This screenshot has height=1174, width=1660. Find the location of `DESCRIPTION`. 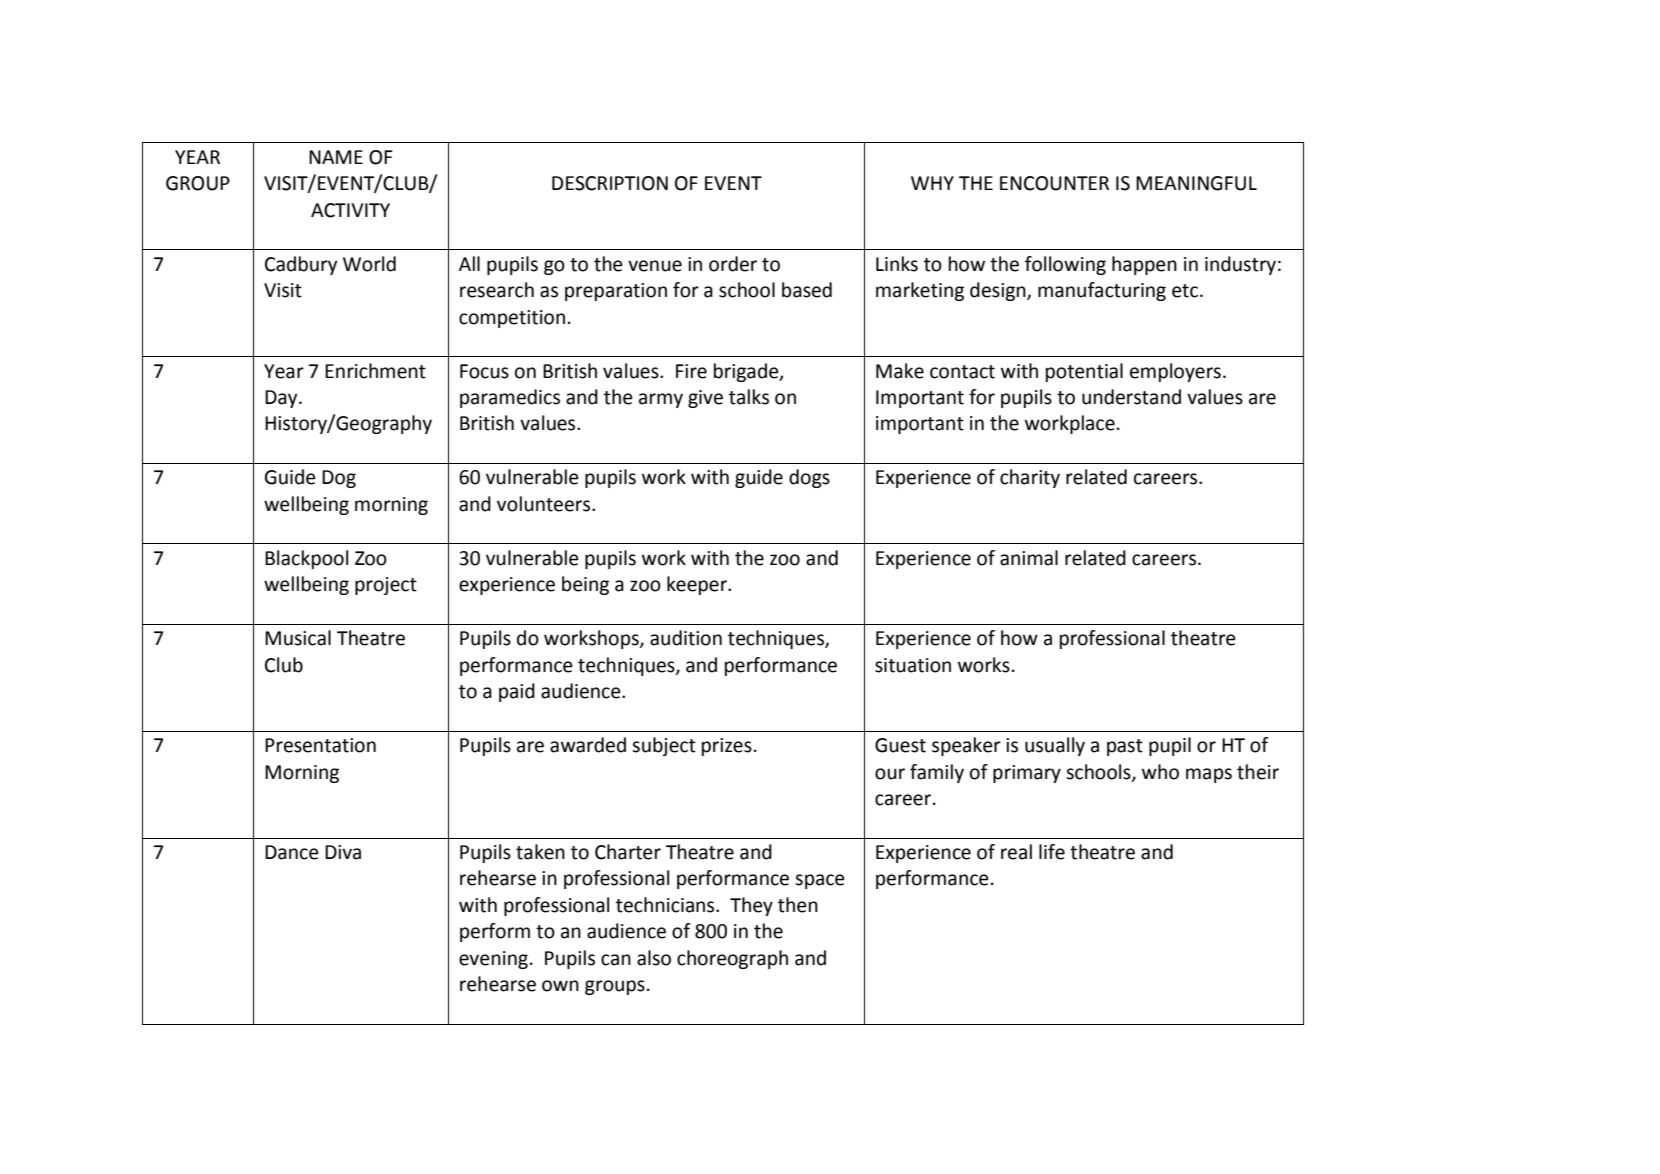

DESCRIPTION is located at coordinates (610, 183).
